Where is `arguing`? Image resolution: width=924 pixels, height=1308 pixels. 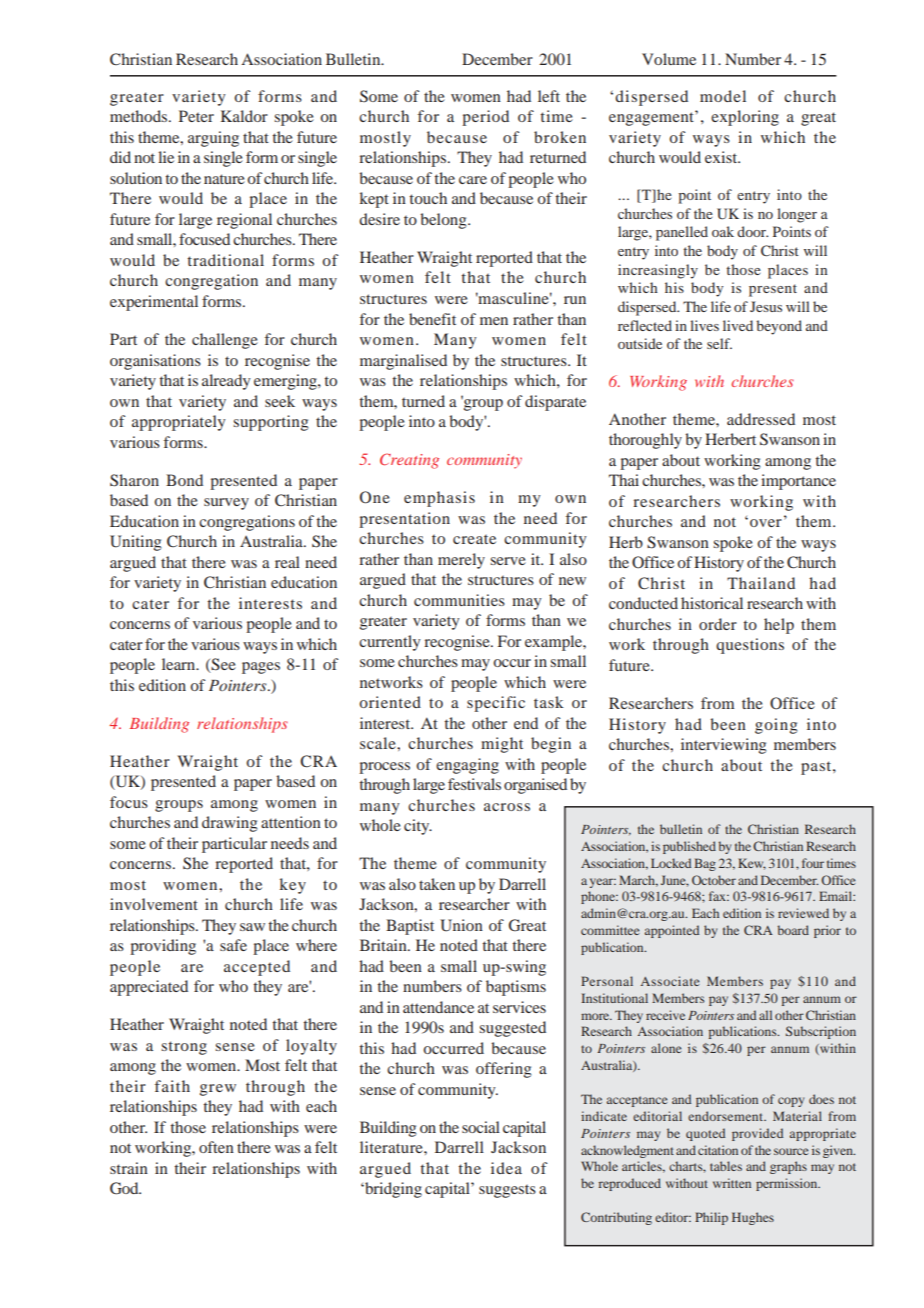
arguing is located at coordinates (213, 139).
